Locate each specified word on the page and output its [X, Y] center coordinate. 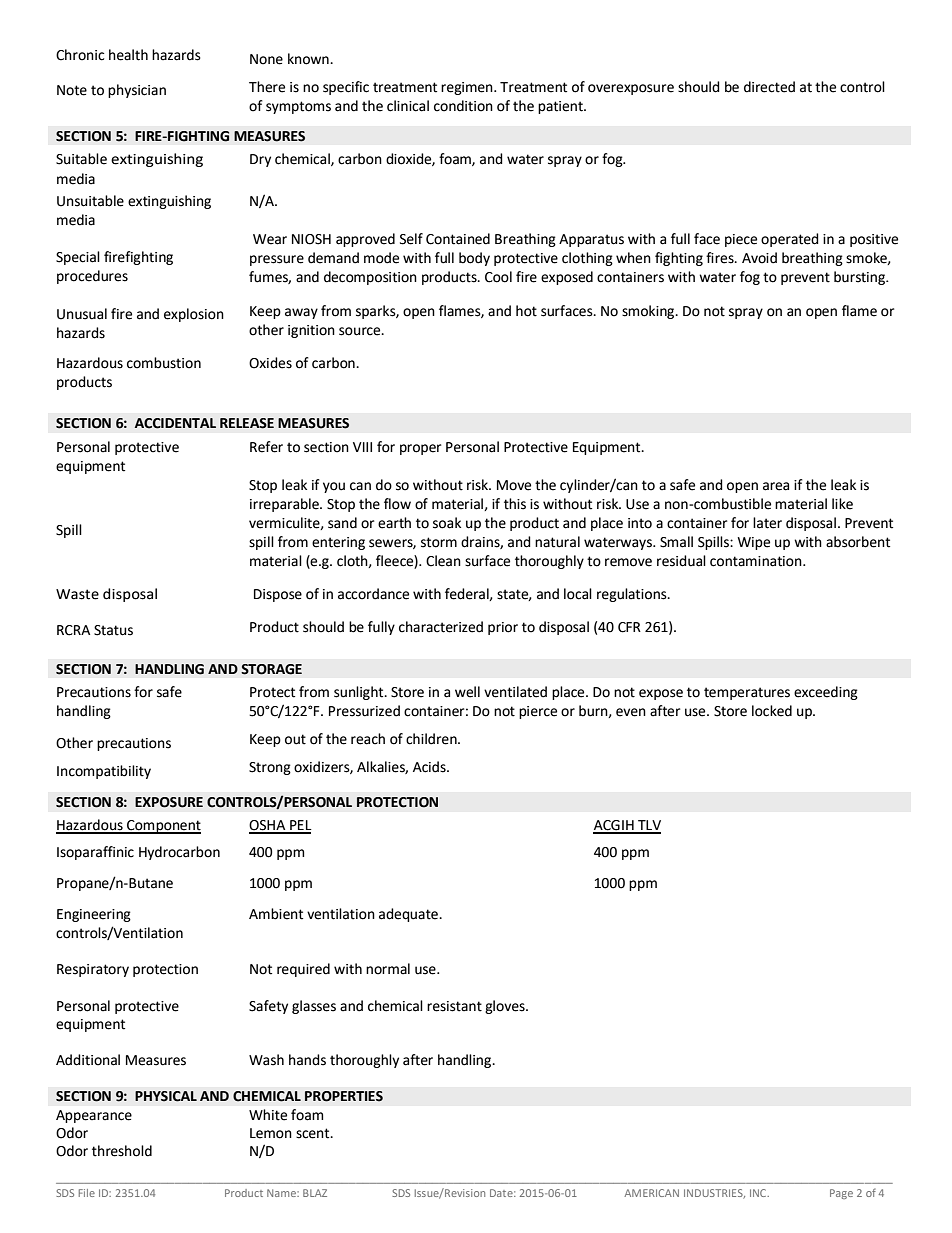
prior [503, 628]
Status [113, 630]
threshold [122, 1151]
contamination [757, 561]
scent [314, 1133]
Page [841, 1194]
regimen [468, 88]
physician [137, 91]
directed [769, 87]
